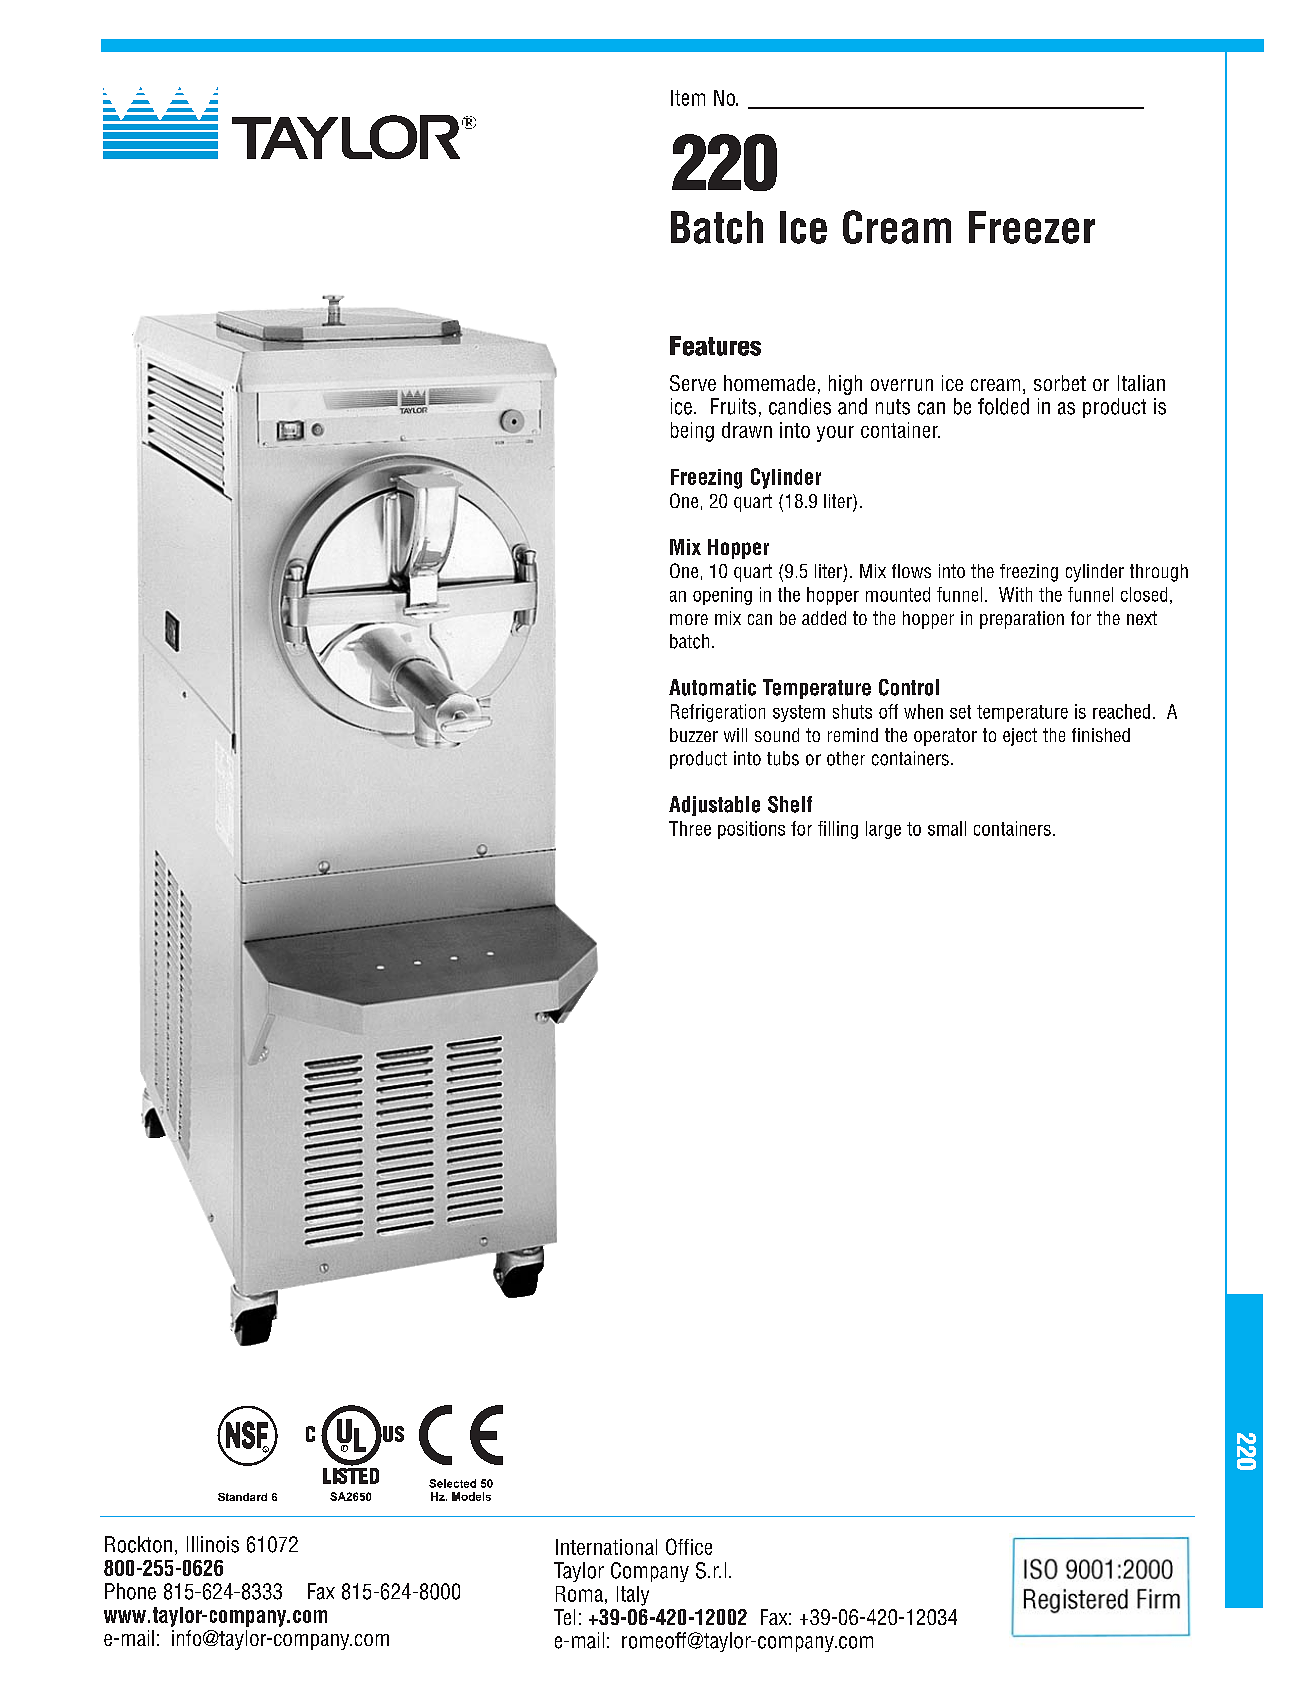 This image has width=1302, height=1685. I want to click on small, so click(947, 828).
